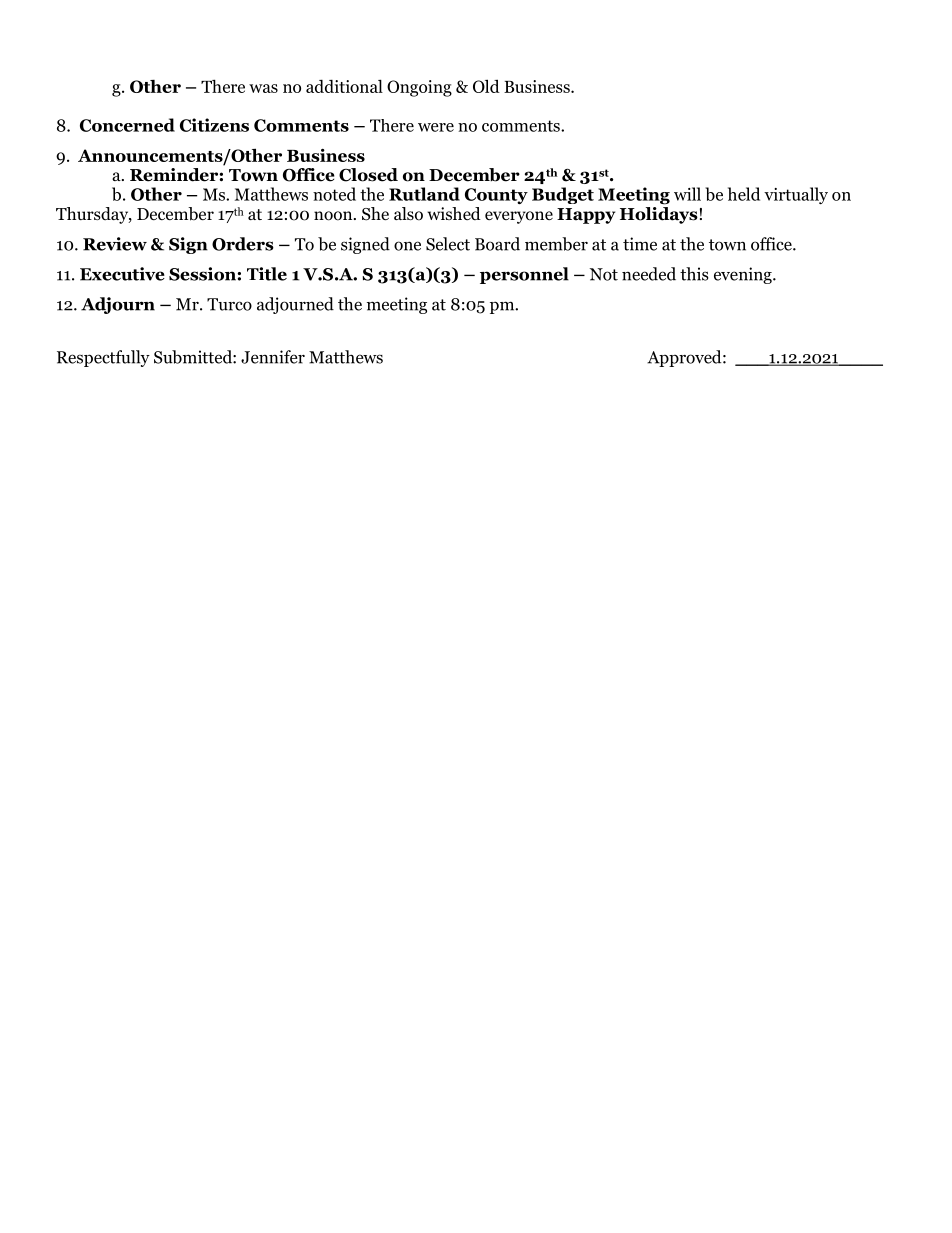 The height and width of the screenshot is (1233, 952). I want to click on Holidays, so click(659, 215).
